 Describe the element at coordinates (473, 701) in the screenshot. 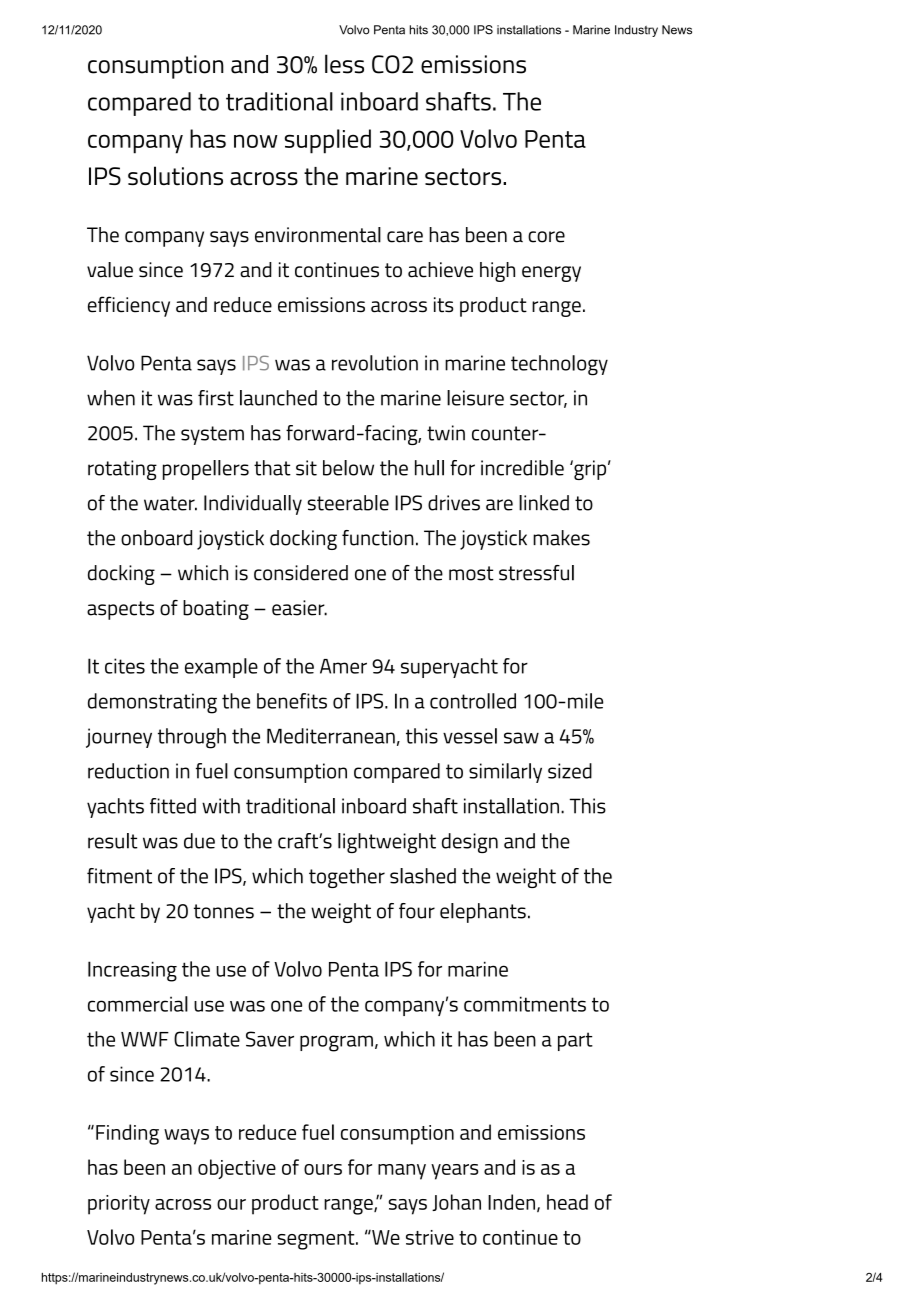

I see `controlled` at that location.
